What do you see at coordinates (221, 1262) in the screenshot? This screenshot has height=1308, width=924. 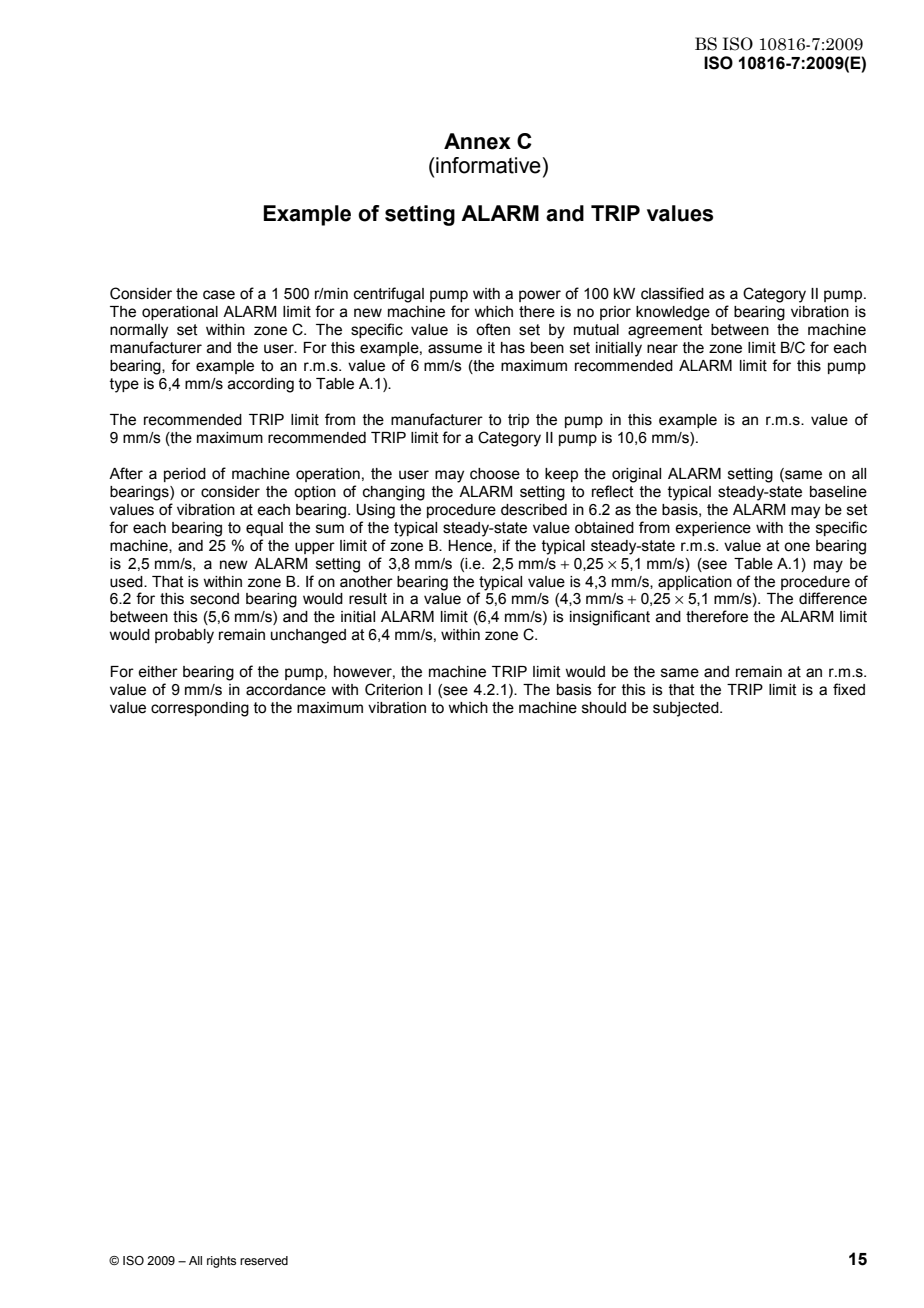 I see `rights` at bounding box center [221, 1262].
